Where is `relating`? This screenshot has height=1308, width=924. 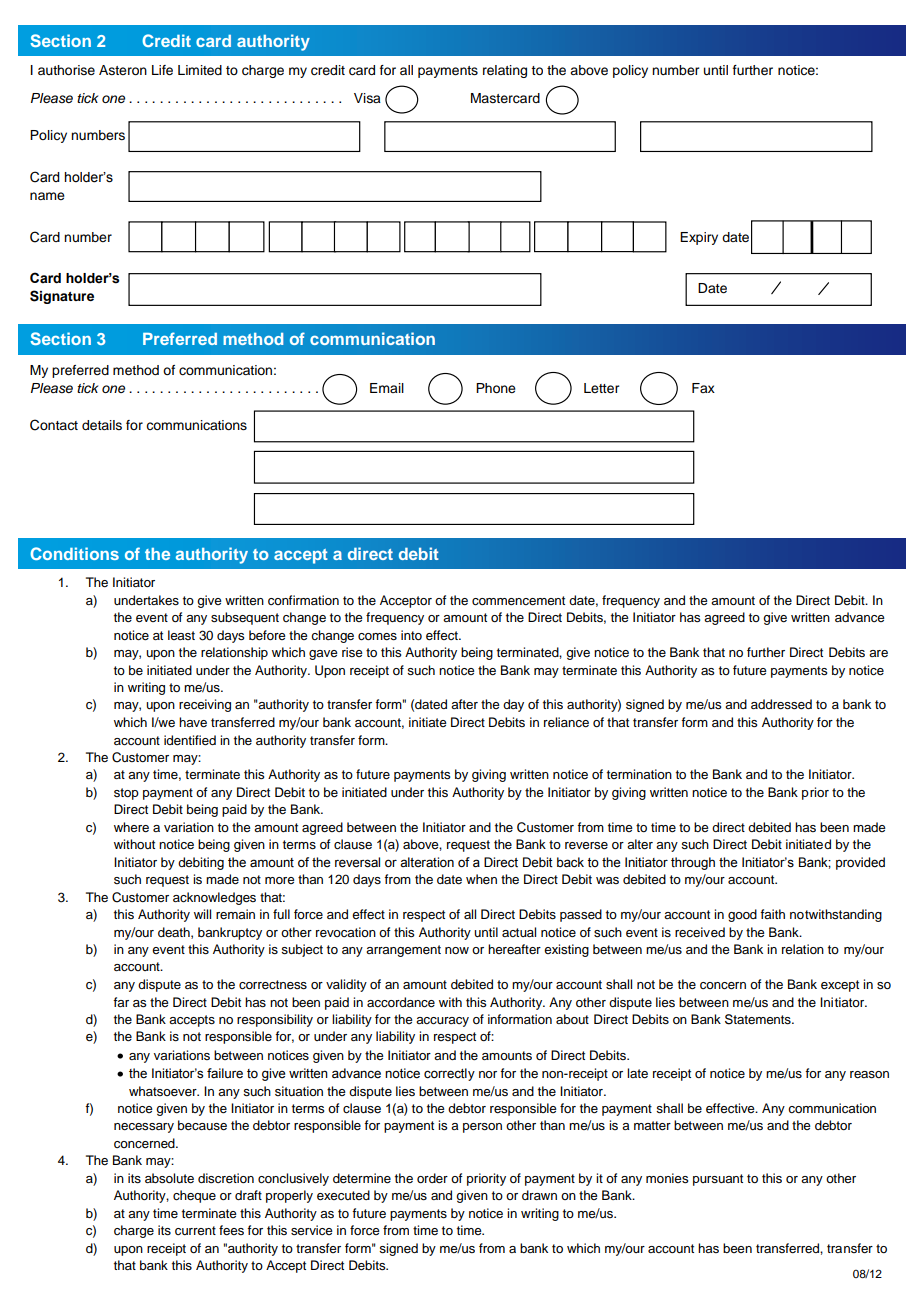 relating is located at coordinates (505, 71).
